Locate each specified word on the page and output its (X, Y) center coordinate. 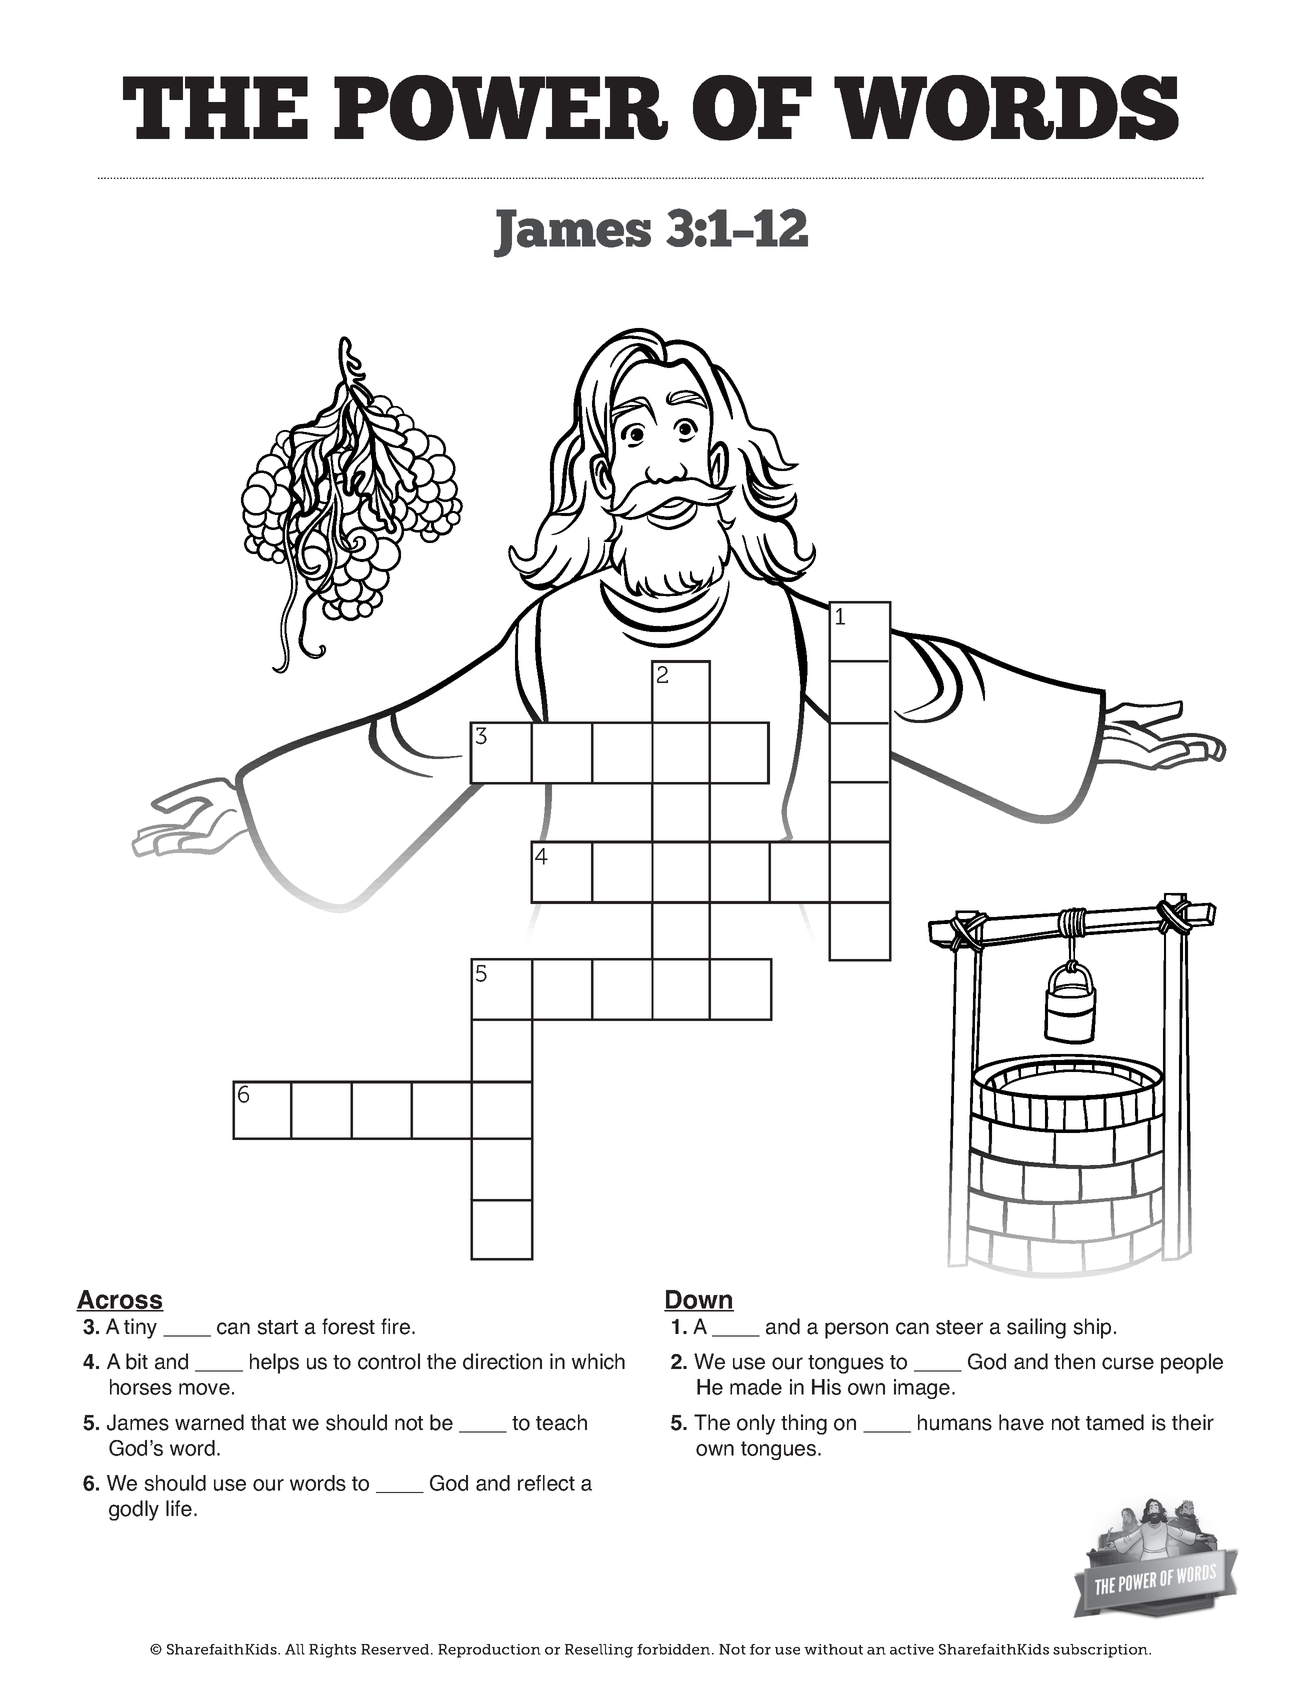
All (295, 1649)
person (856, 1330)
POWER (501, 108)
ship (1092, 1328)
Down (699, 1301)
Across (120, 1301)
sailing (1036, 1328)
